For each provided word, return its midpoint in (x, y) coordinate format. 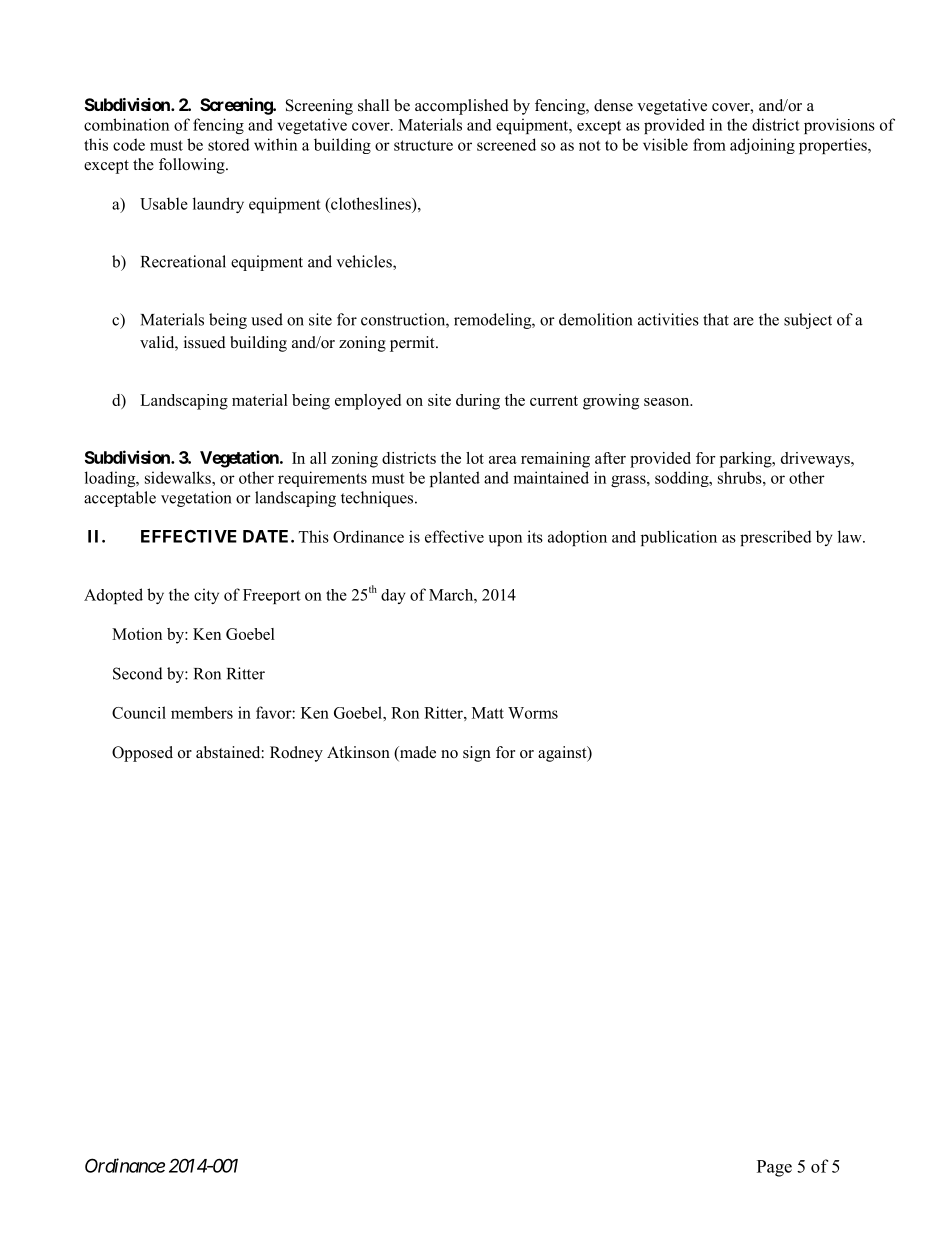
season (668, 402)
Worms (533, 713)
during (478, 402)
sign (477, 754)
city (206, 596)
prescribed (776, 538)
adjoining (762, 146)
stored (229, 144)
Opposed (142, 754)
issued (205, 342)
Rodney (296, 754)
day (393, 596)
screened (506, 144)
